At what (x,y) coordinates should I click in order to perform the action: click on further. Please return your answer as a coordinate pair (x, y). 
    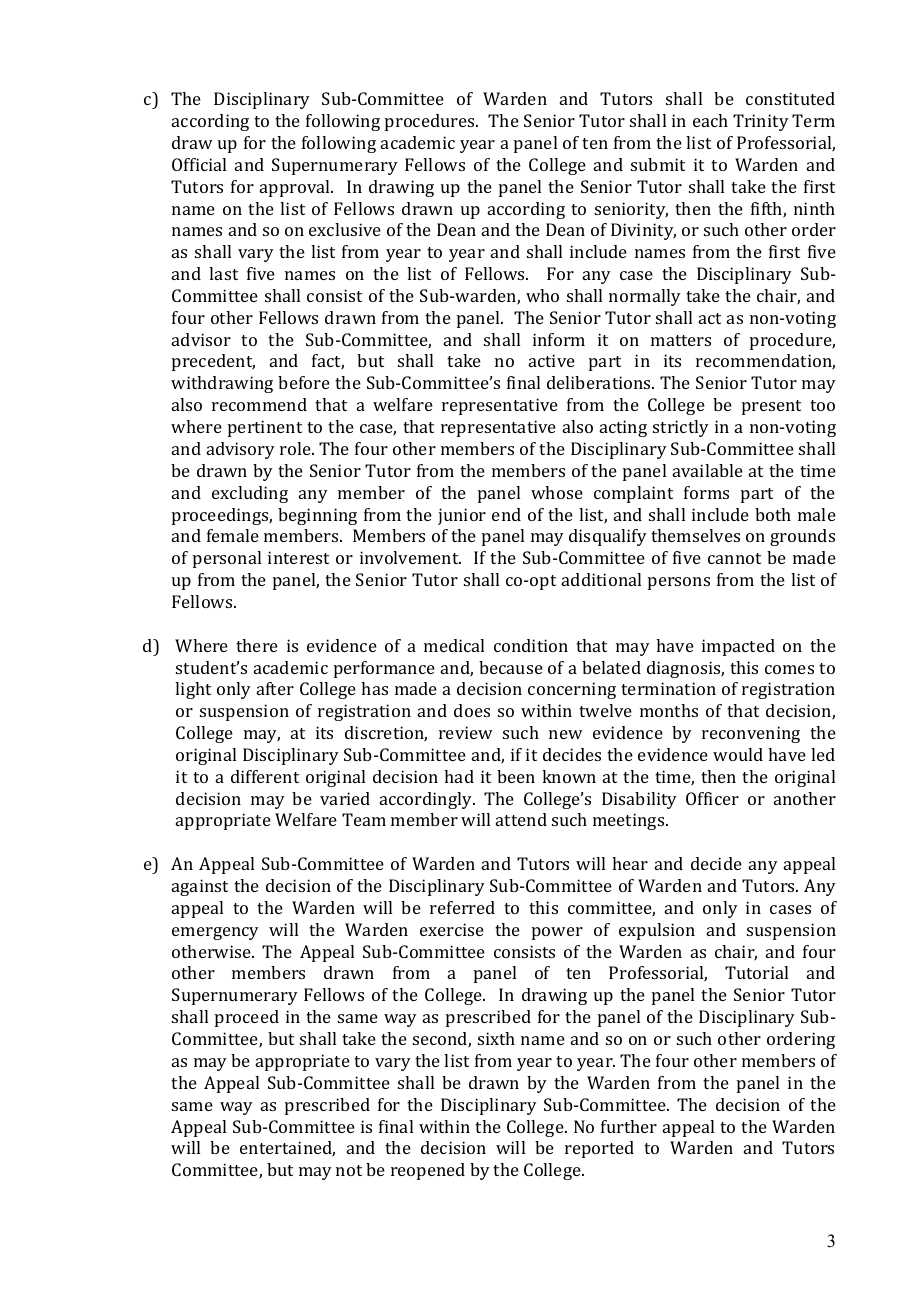
    Looking at the image, I should click on (629, 1126).
